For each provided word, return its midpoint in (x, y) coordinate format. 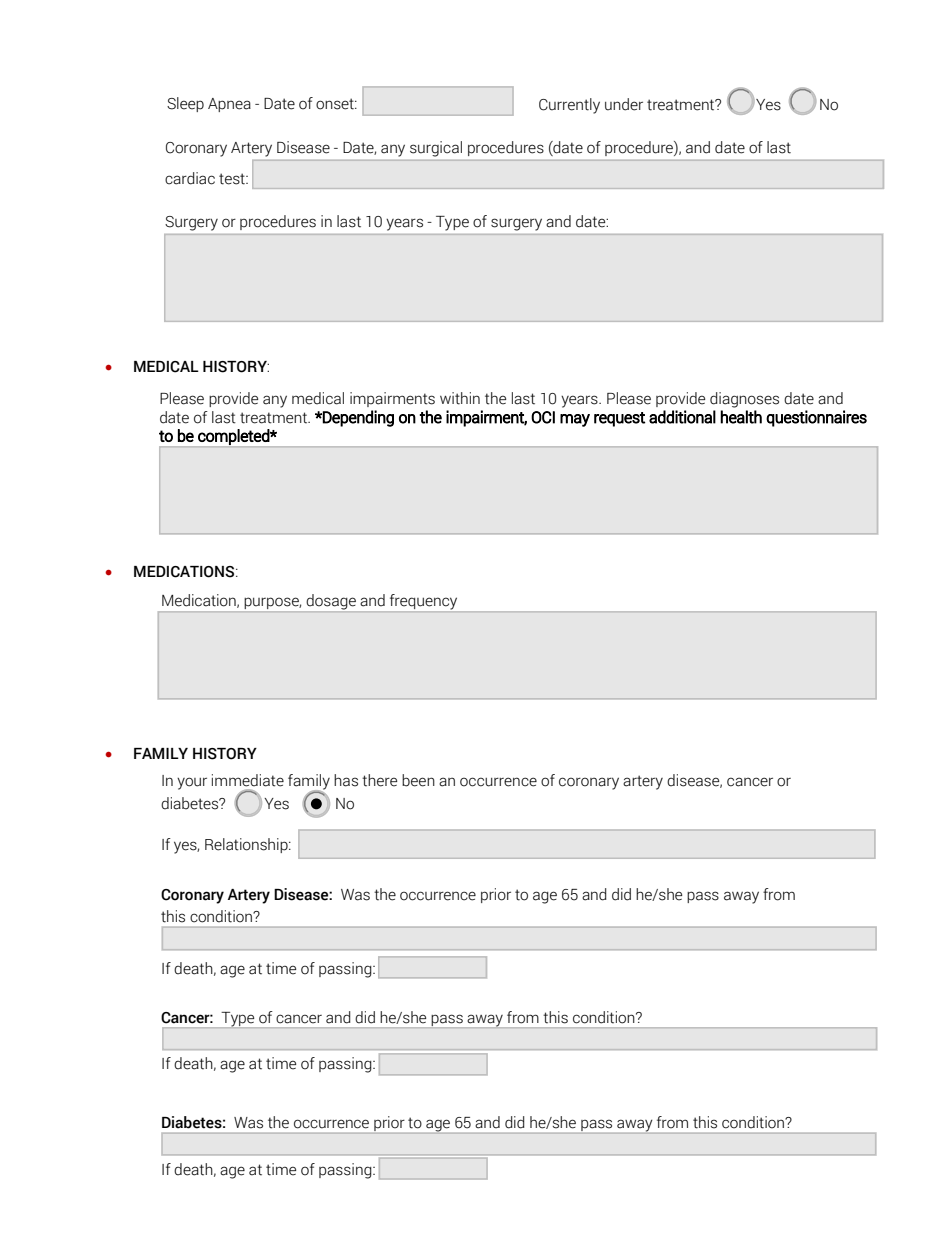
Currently (569, 106)
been (418, 780)
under (624, 104)
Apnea (229, 105)
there (379, 780)
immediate (248, 780)
